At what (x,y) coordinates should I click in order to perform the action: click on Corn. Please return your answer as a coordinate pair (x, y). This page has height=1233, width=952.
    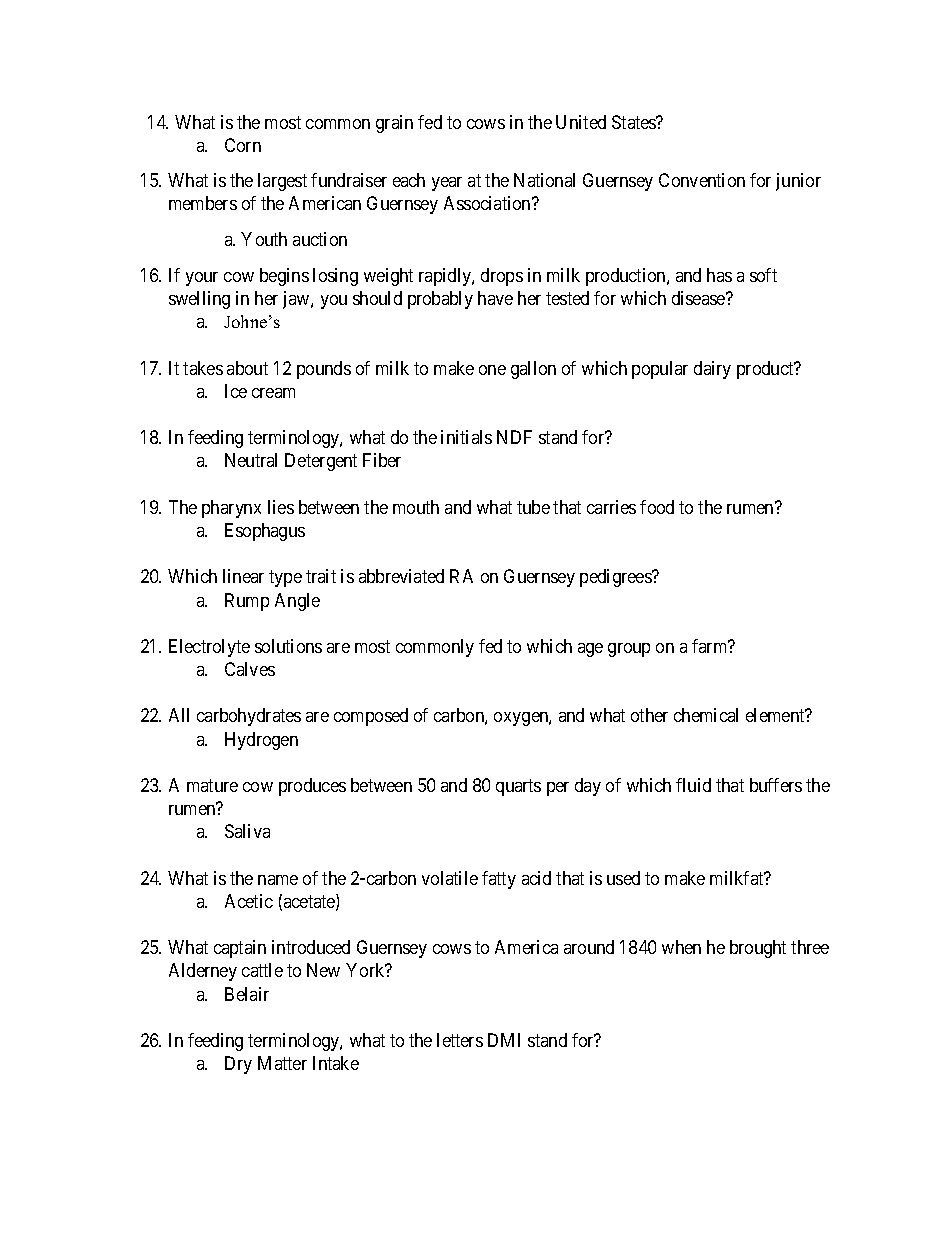
    Looking at the image, I should click on (243, 145).
